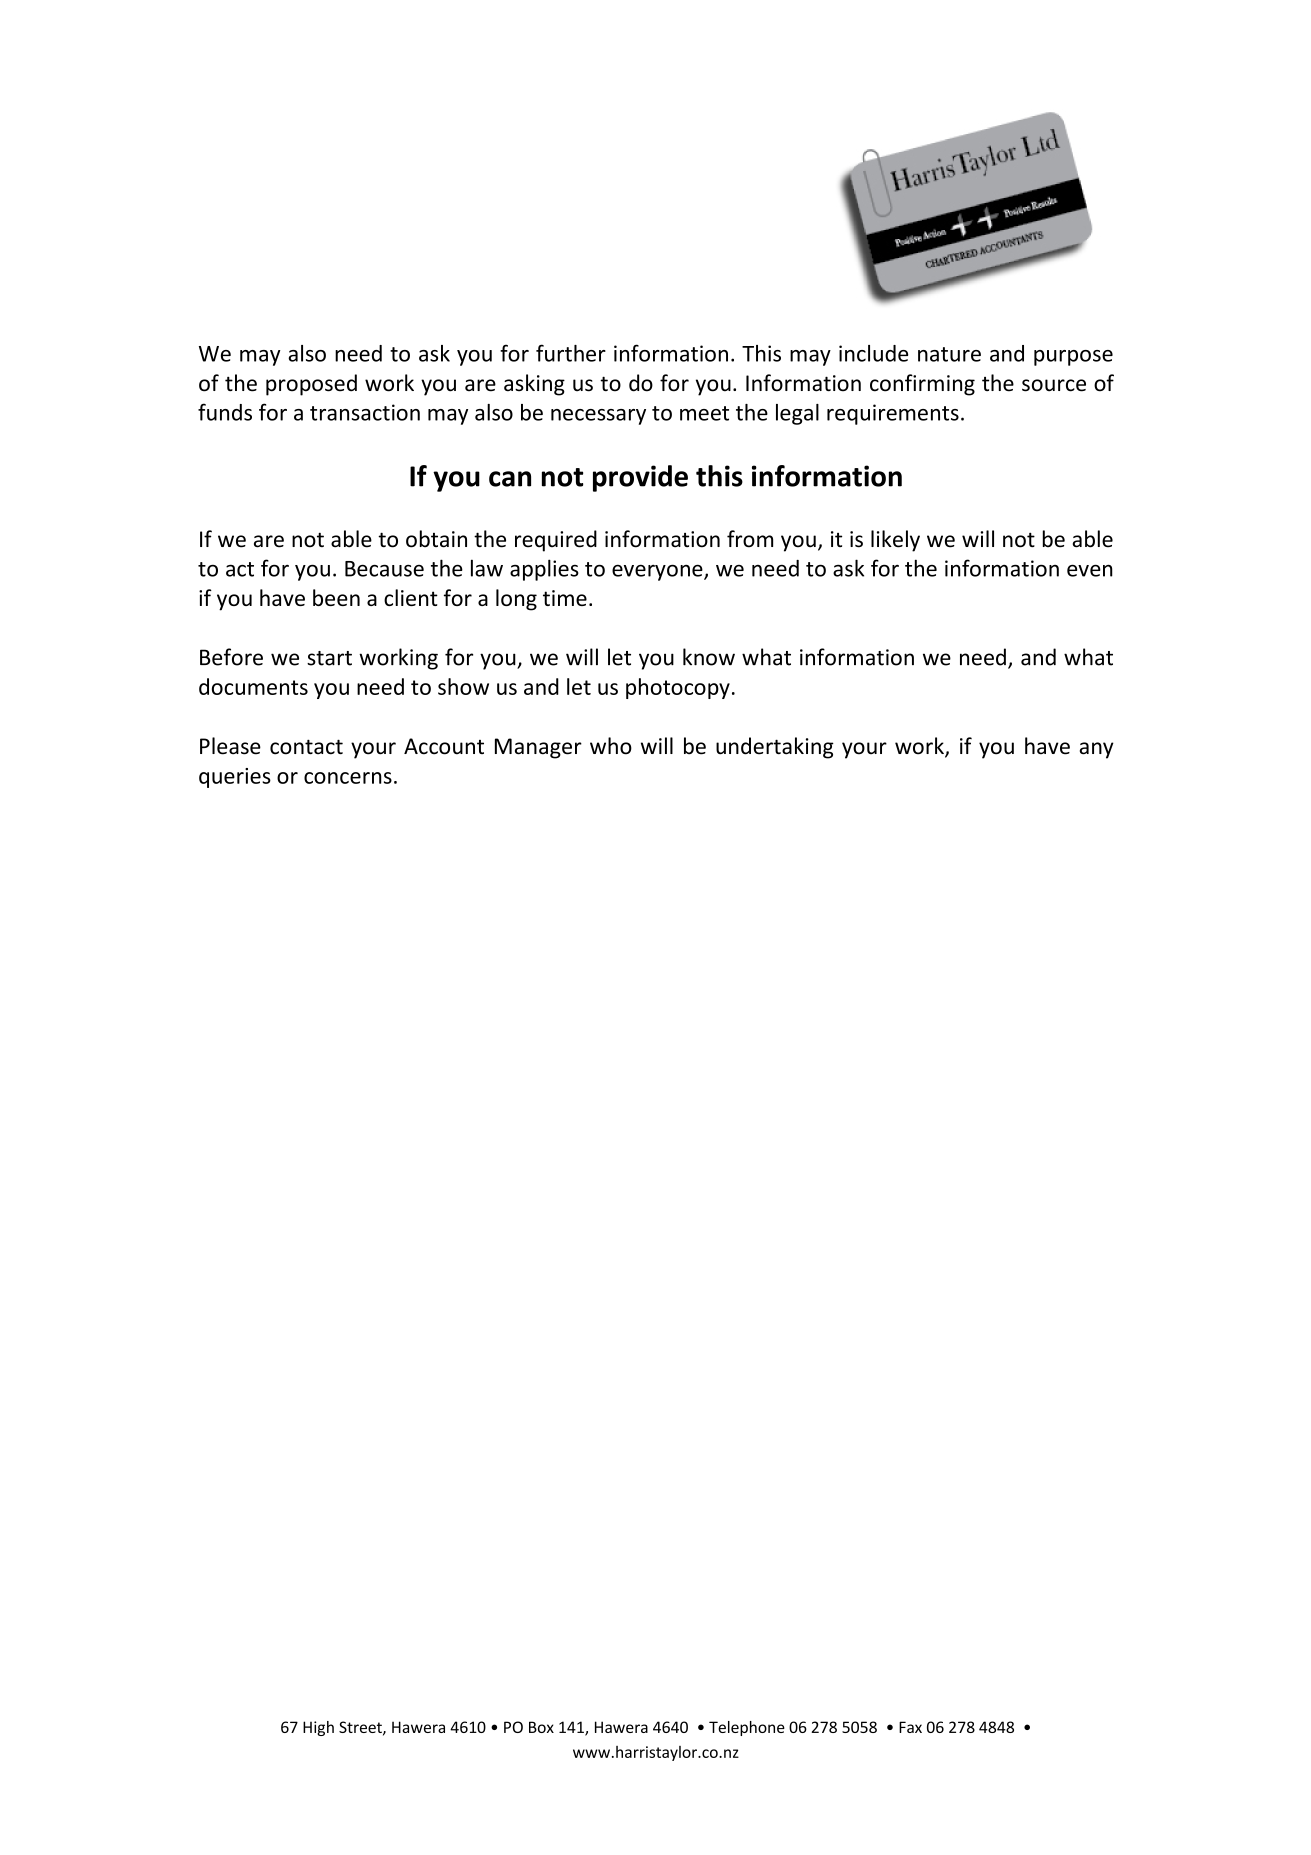 The image size is (1311, 1855). What do you see at coordinates (611, 746) in the screenshot?
I see `who` at bounding box center [611, 746].
